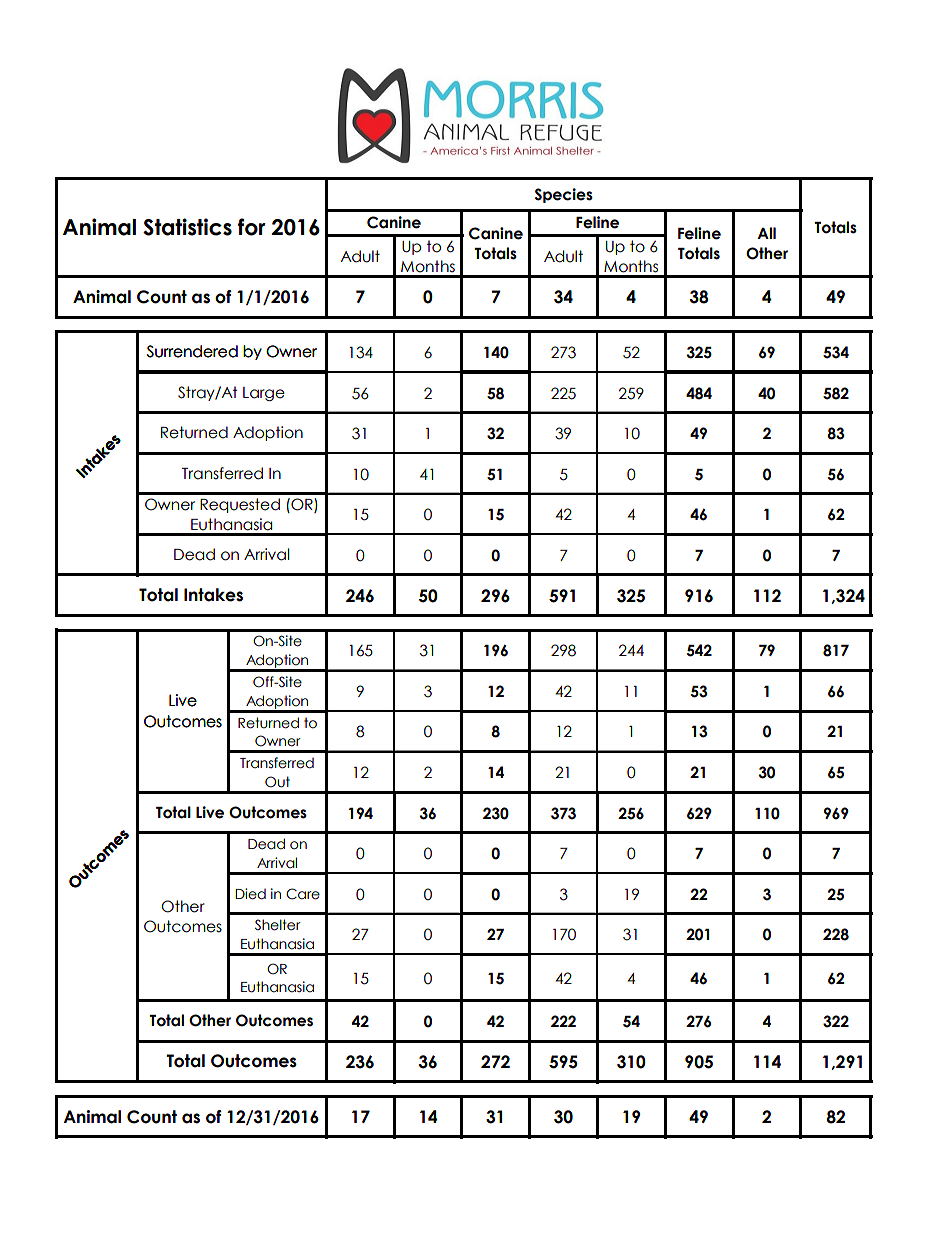 The width and height of the screenshot is (952, 1233). I want to click on for, so click(252, 227).
